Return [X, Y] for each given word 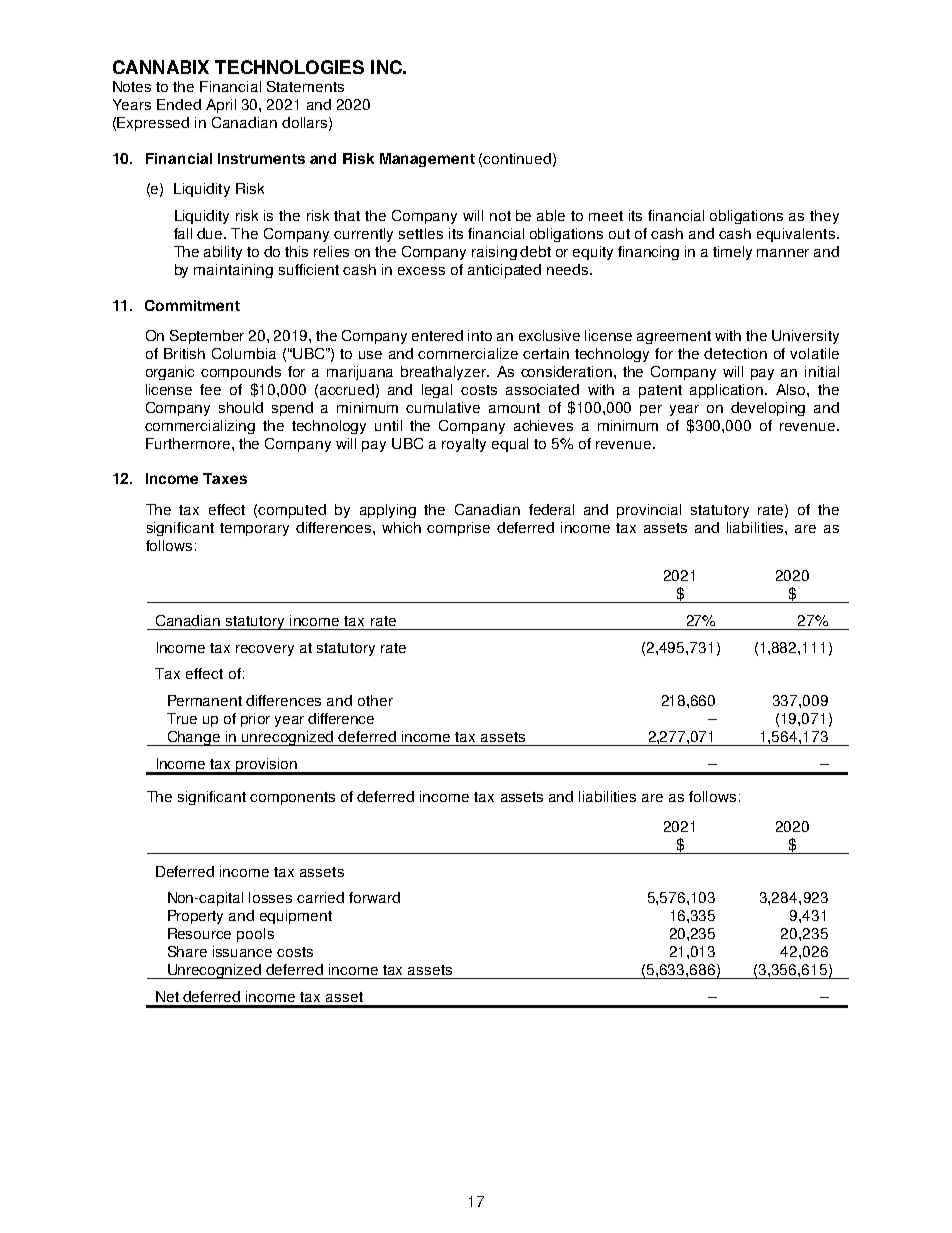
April [221, 106]
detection [735, 353]
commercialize [468, 353]
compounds [241, 373]
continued [517, 158]
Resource [199, 933]
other [375, 700]
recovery [265, 650]
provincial [649, 511]
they [824, 217]
